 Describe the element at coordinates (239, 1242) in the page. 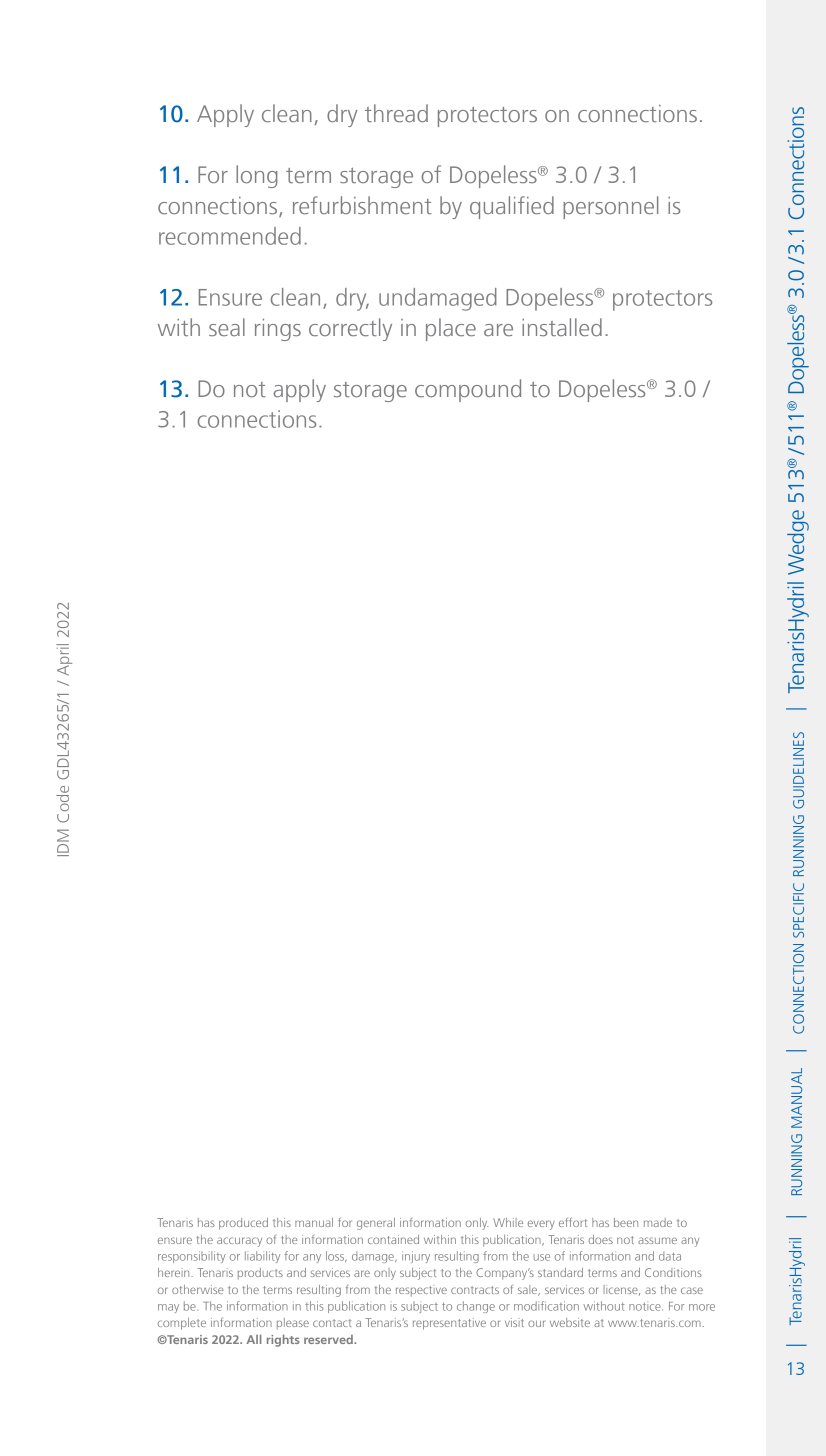

I see `accuracy` at that location.
